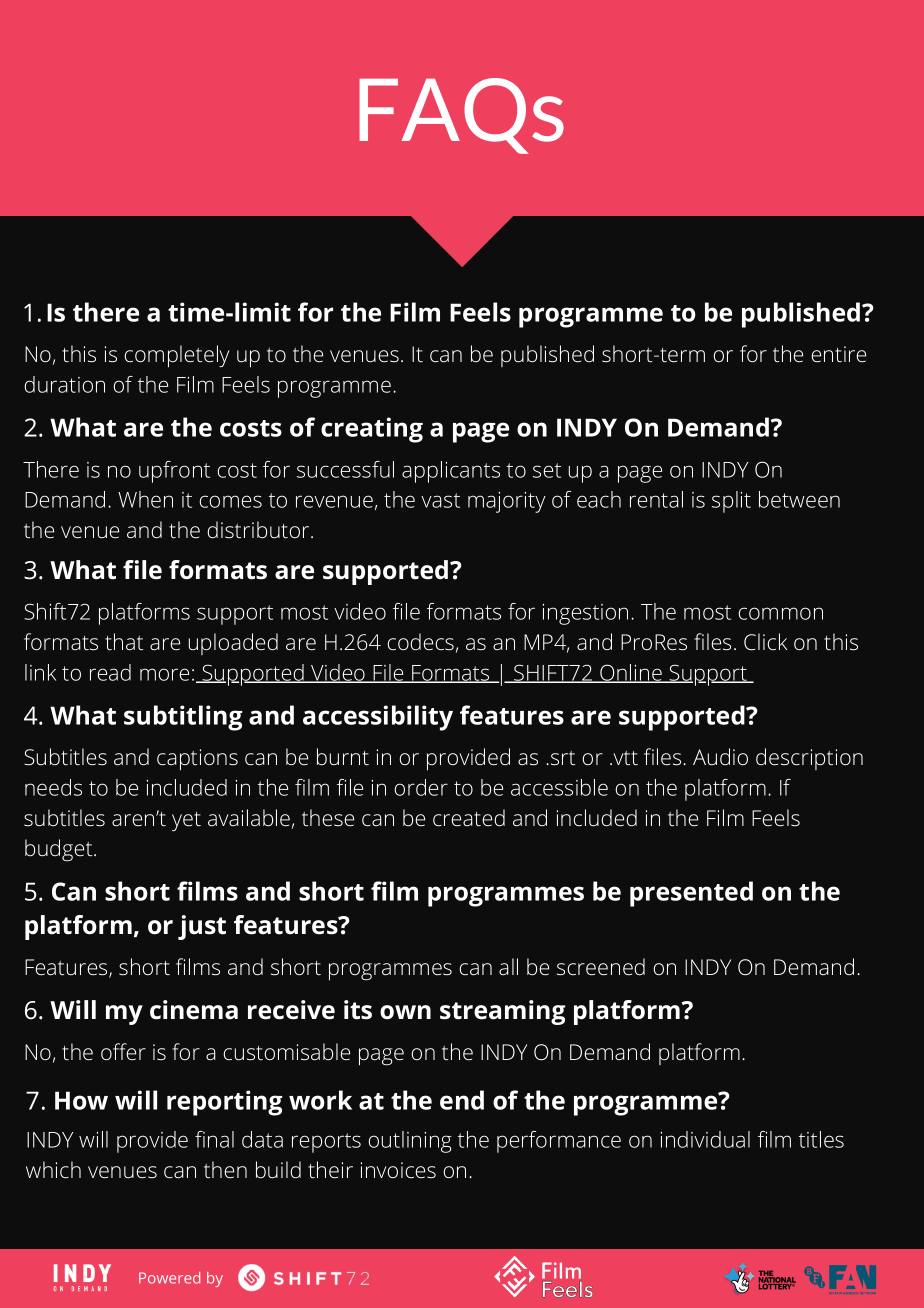 The width and height of the document is (924, 1308). What do you see at coordinates (186, 822) in the document?
I see `yet` at bounding box center [186, 822].
